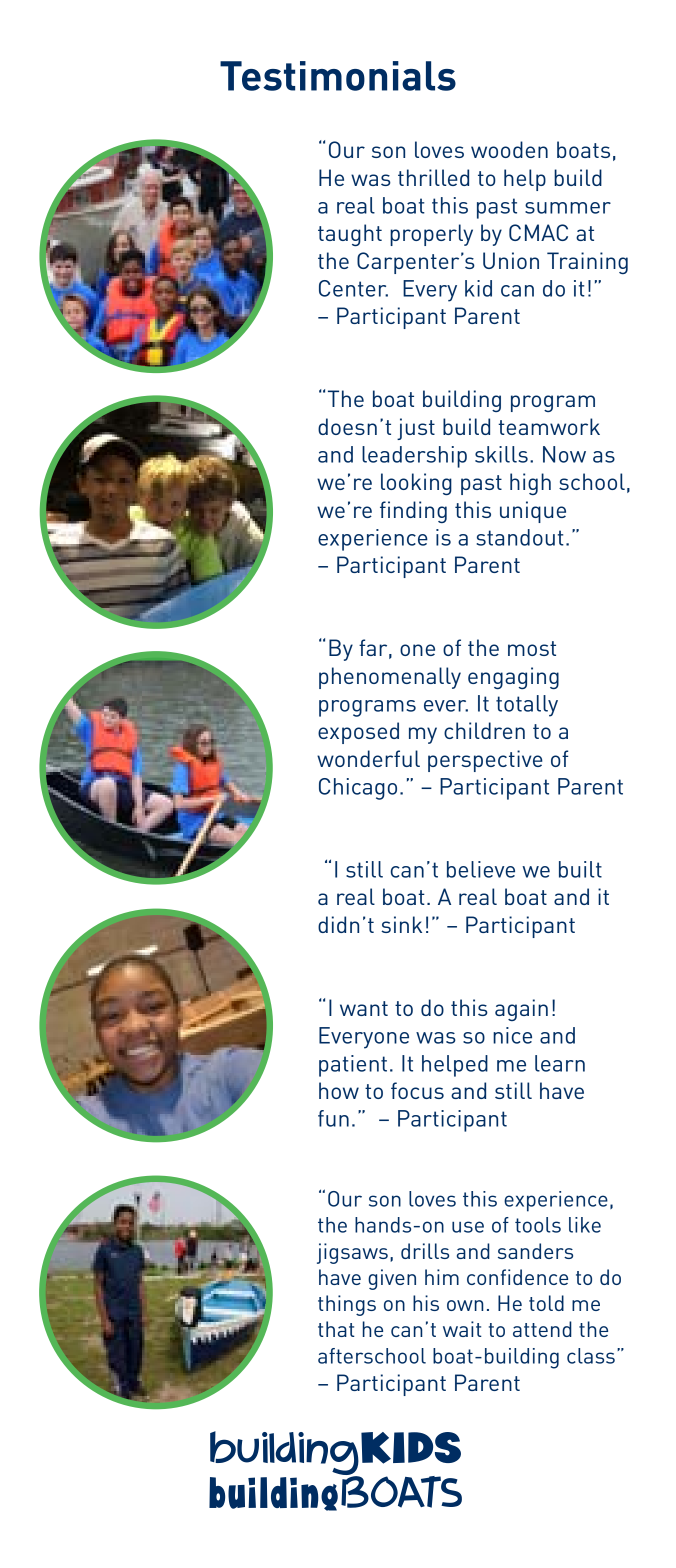 The height and width of the image is (1568, 676). I want to click on thrilled, so click(433, 177).
